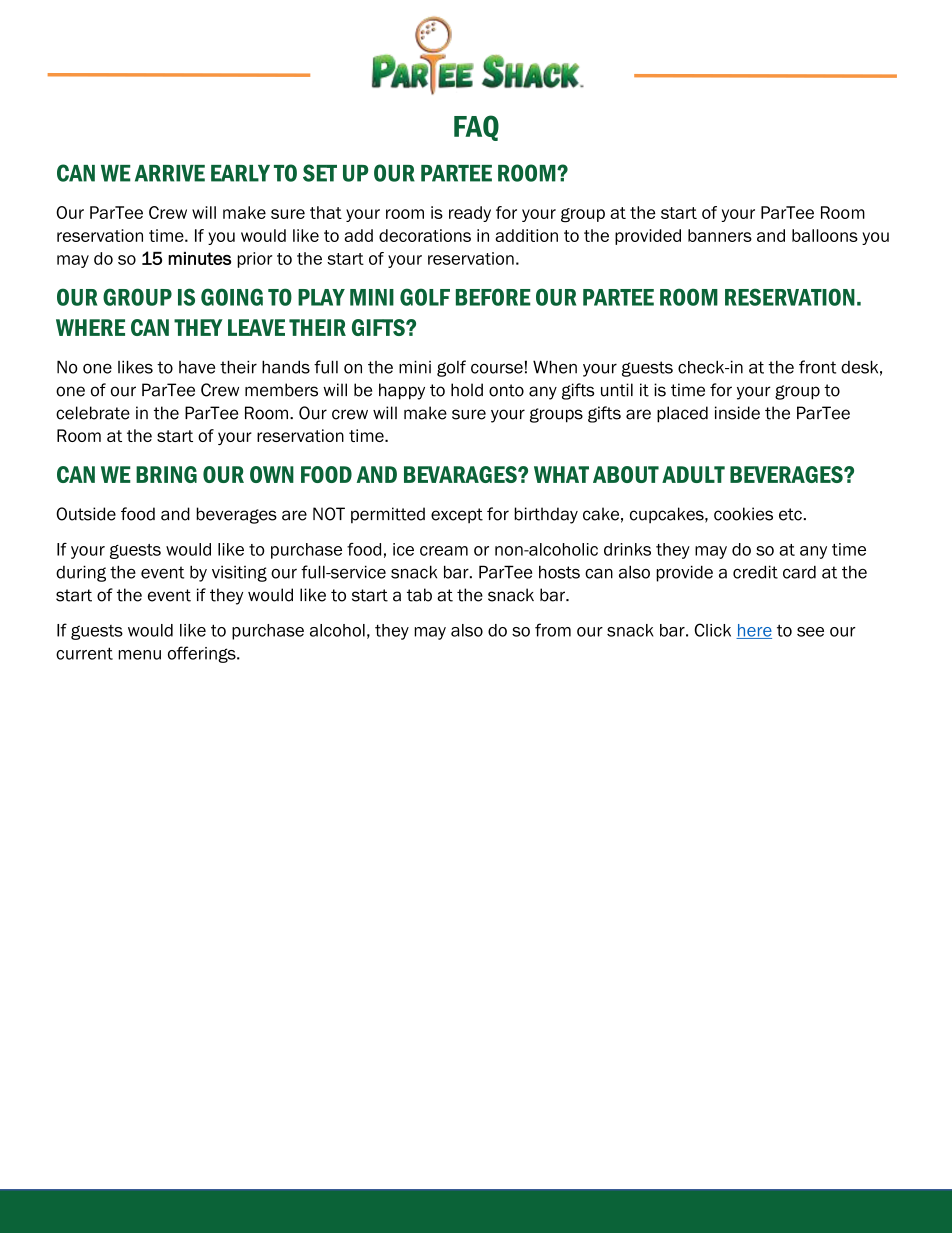 The image size is (952, 1233). I want to click on have, so click(197, 367).
